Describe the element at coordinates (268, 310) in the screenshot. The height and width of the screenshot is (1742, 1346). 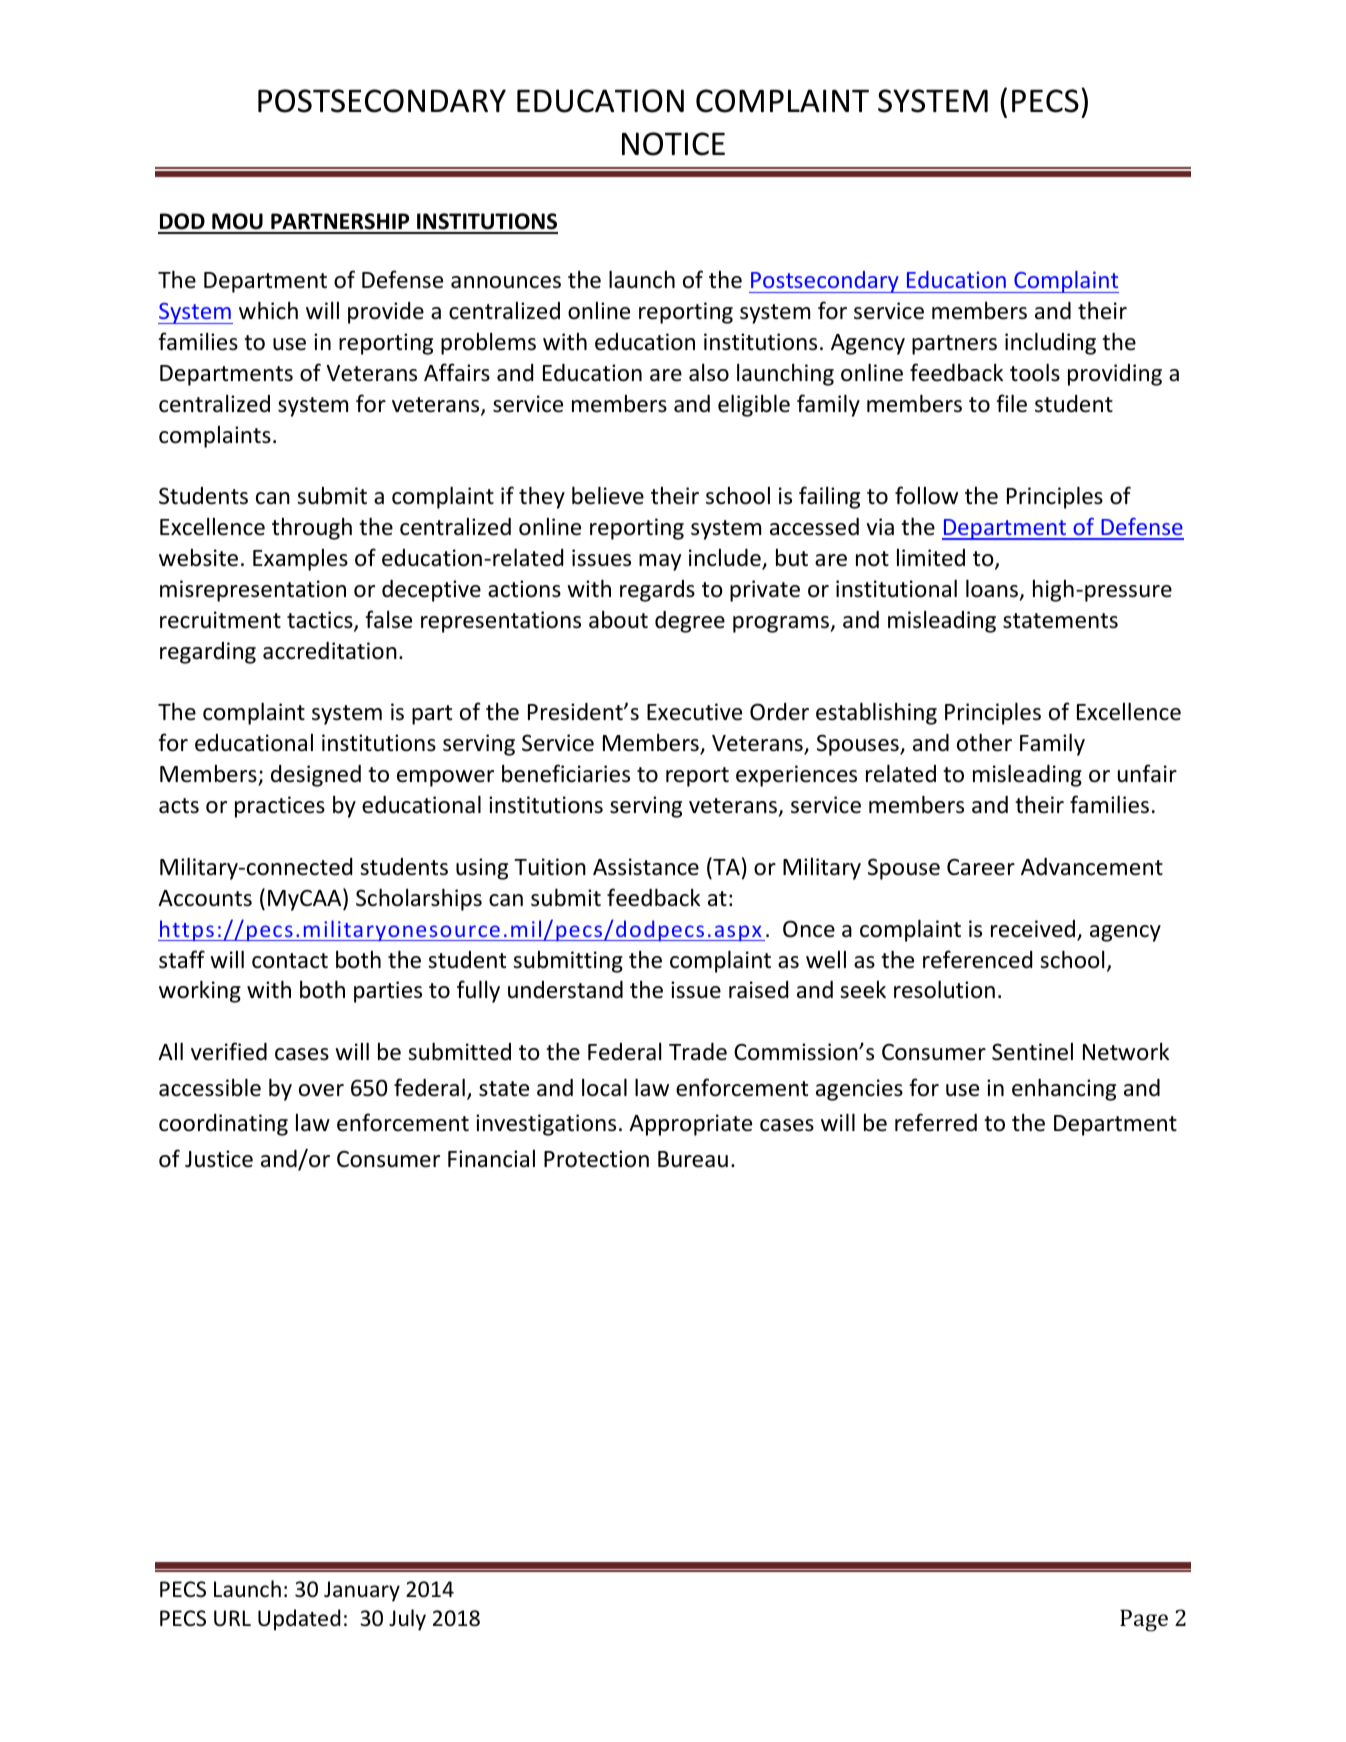
I see `which` at that location.
